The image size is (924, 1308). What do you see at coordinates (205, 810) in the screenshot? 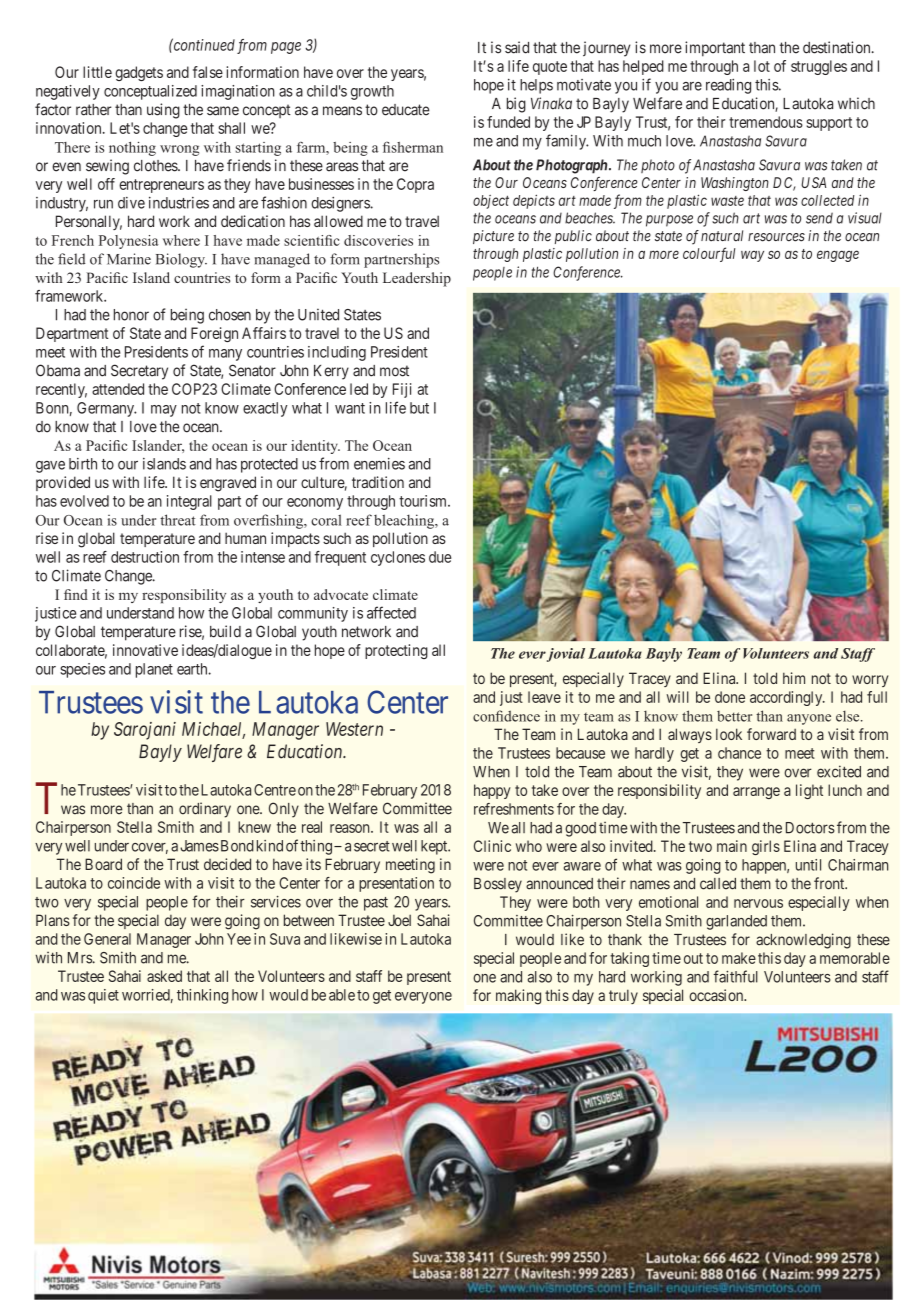
I see `ordinary` at bounding box center [205, 810].
